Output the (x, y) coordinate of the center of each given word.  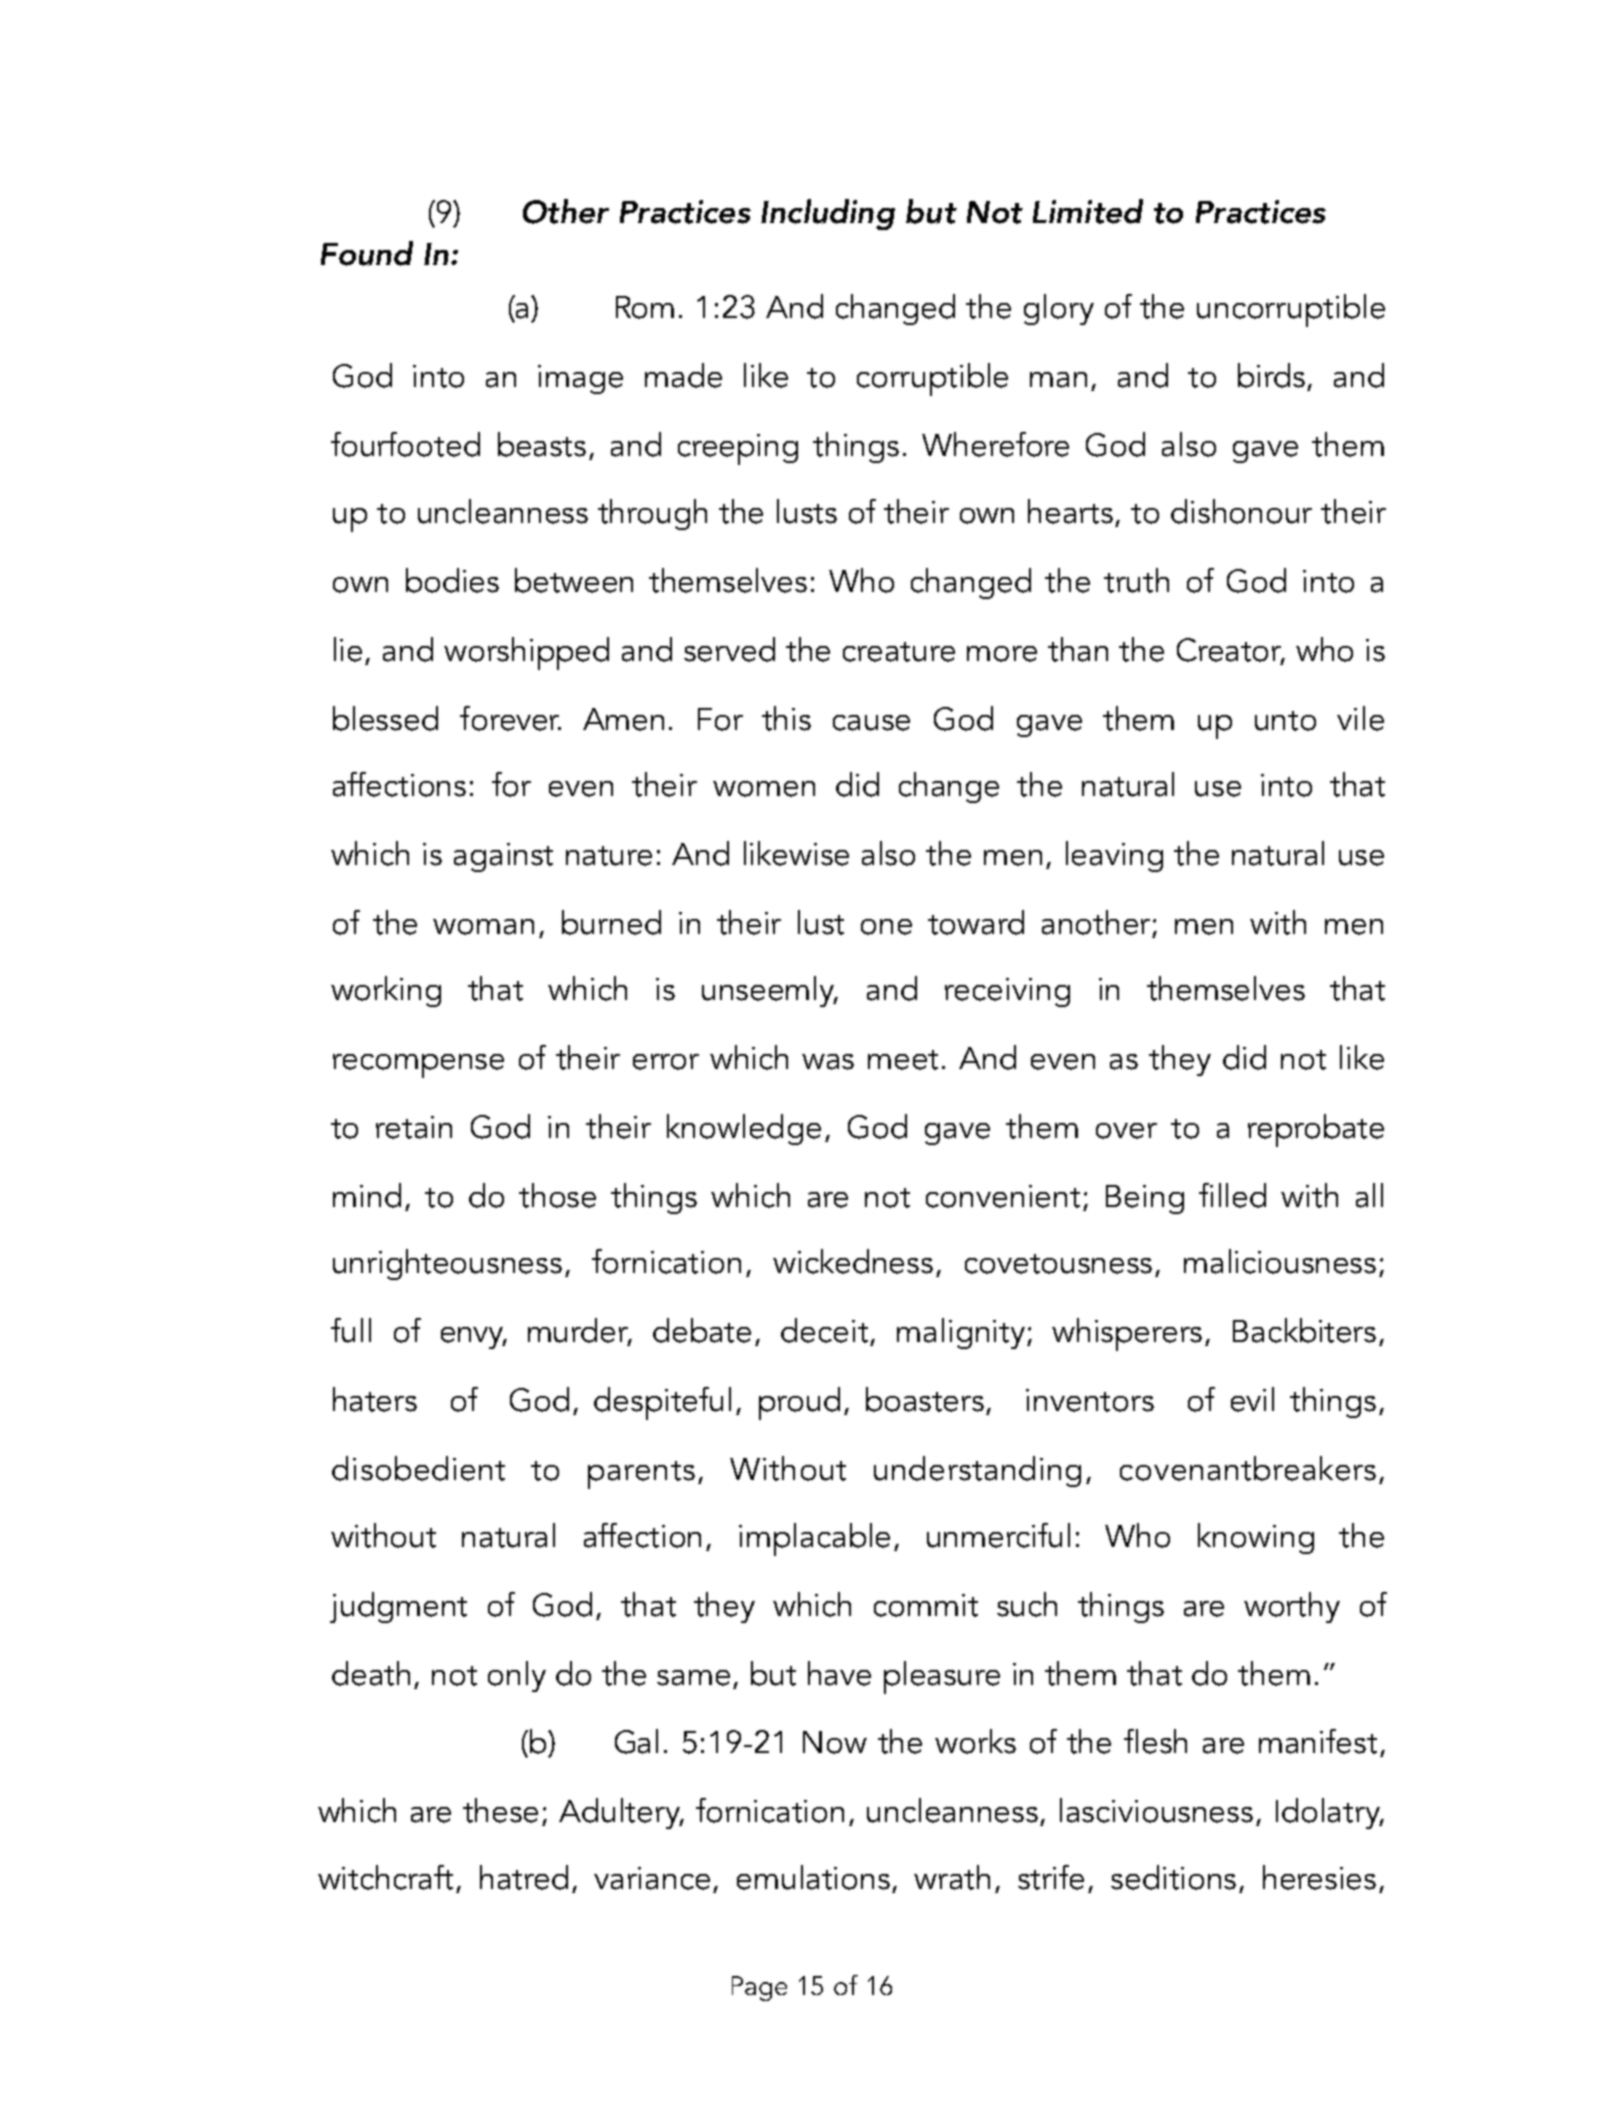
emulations (813, 1877)
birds (1271, 375)
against (503, 857)
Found (367, 253)
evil (1252, 1399)
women (764, 789)
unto (1285, 721)
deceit (824, 1330)
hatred (524, 1877)
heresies (1319, 1877)
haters (375, 1399)
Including (828, 214)
